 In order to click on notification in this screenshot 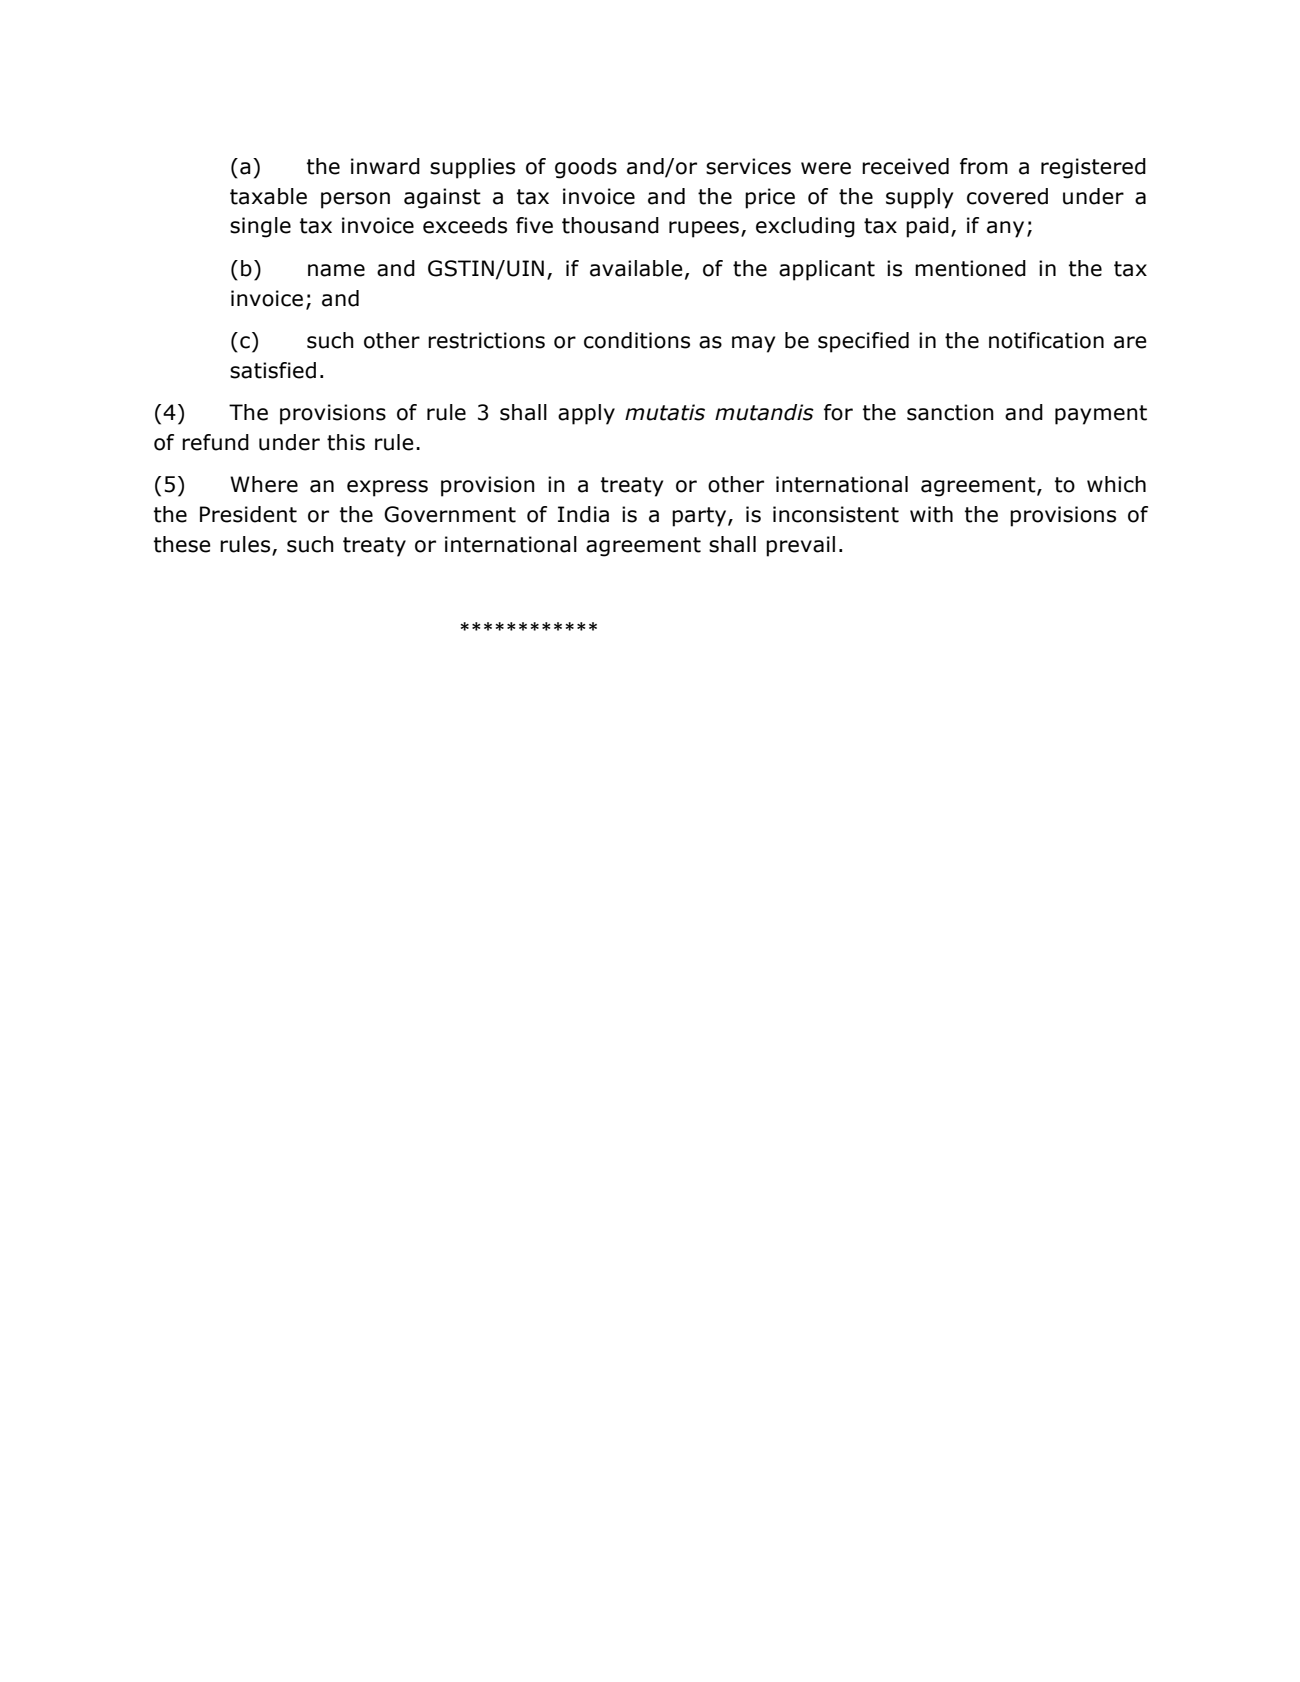, I will do `click(1046, 340)`.
